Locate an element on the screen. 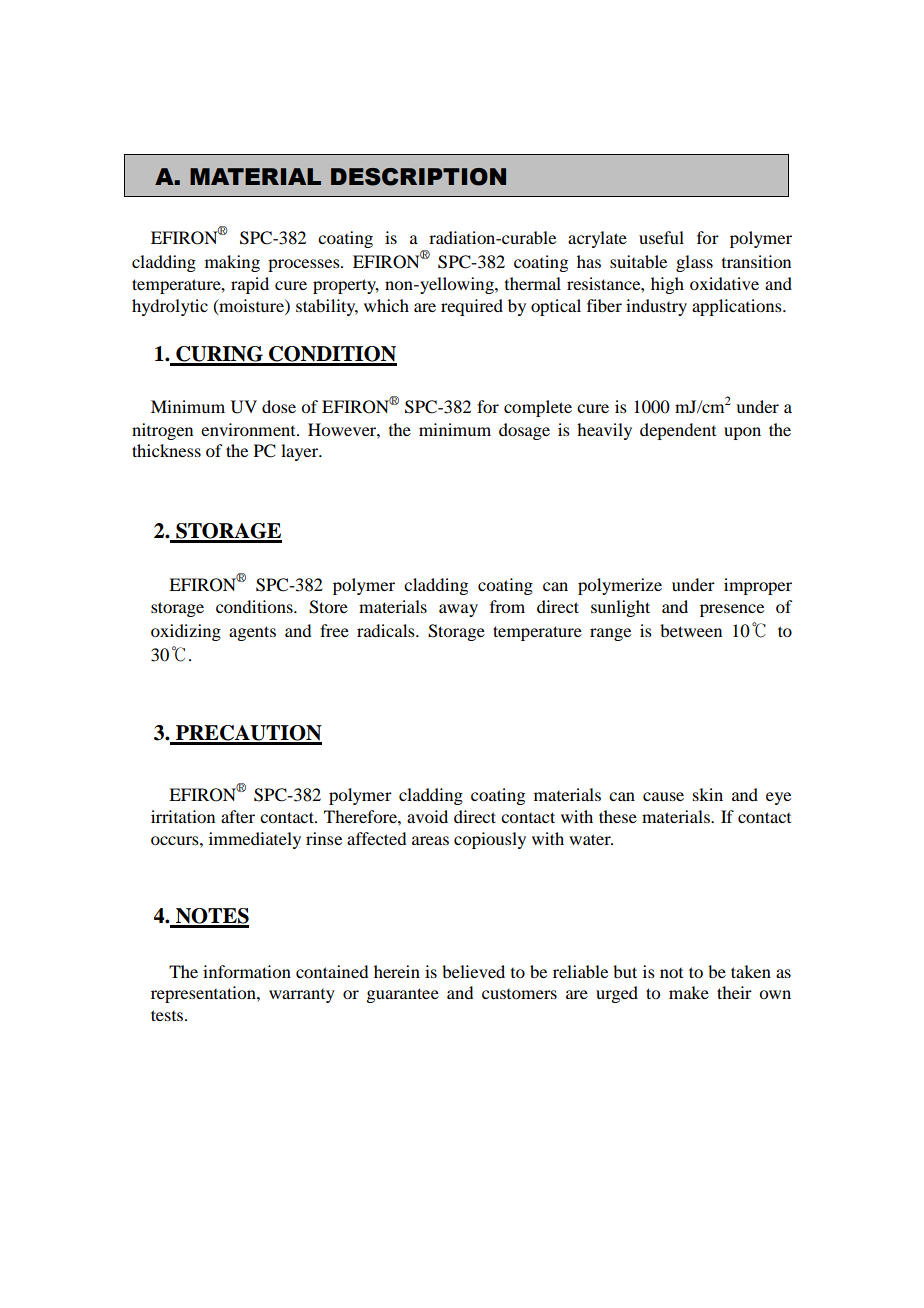 Image resolution: width=924 pixels, height=1308 pixels. from is located at coordinates (507, 606).
